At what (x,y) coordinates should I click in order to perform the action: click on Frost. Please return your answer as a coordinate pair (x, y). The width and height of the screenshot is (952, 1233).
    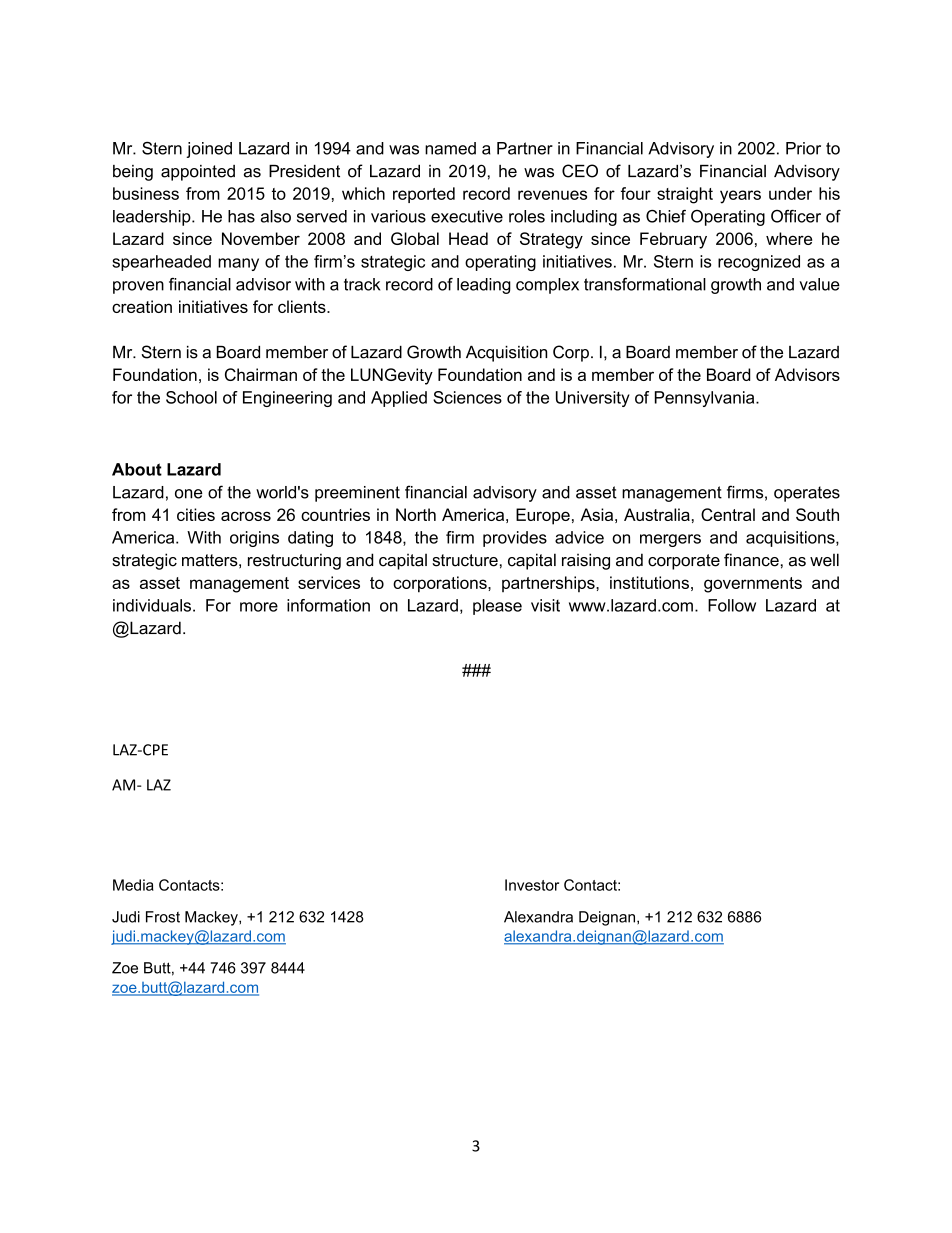
    Looking at the image, I should click on (163, 917).
